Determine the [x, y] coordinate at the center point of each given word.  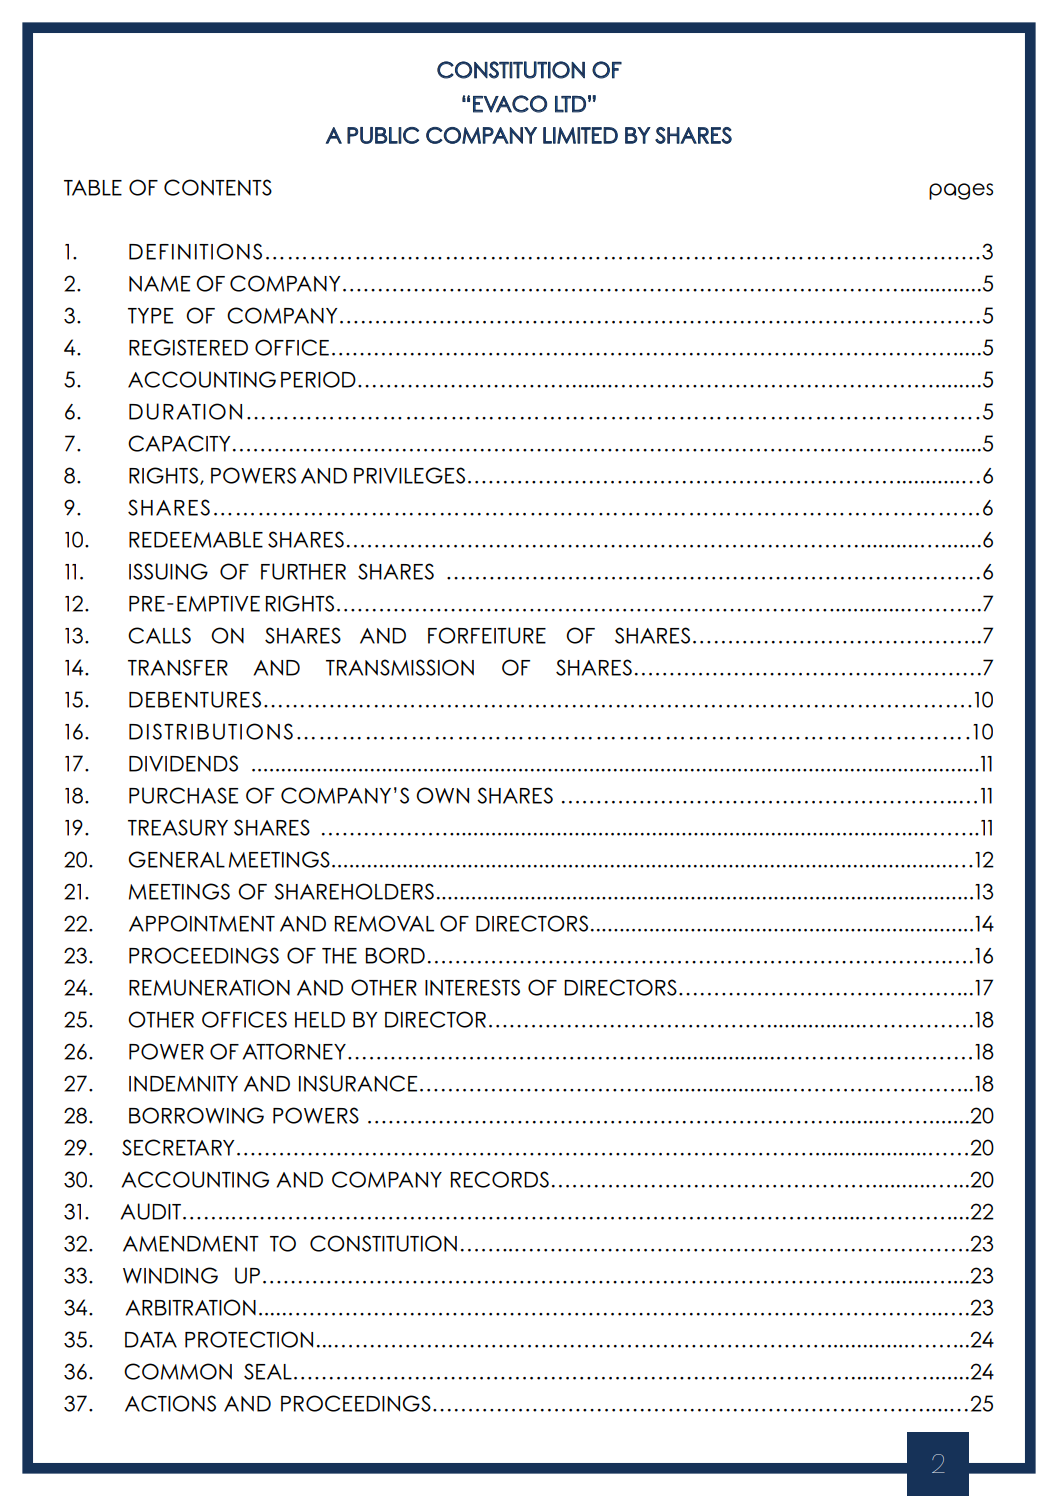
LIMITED [580, 135]
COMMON [178, 1371]
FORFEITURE [487, 635]
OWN [442, 795]
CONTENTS [218, 187]
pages [961, 191]
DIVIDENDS [183, 763]
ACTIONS [170, 1403]
